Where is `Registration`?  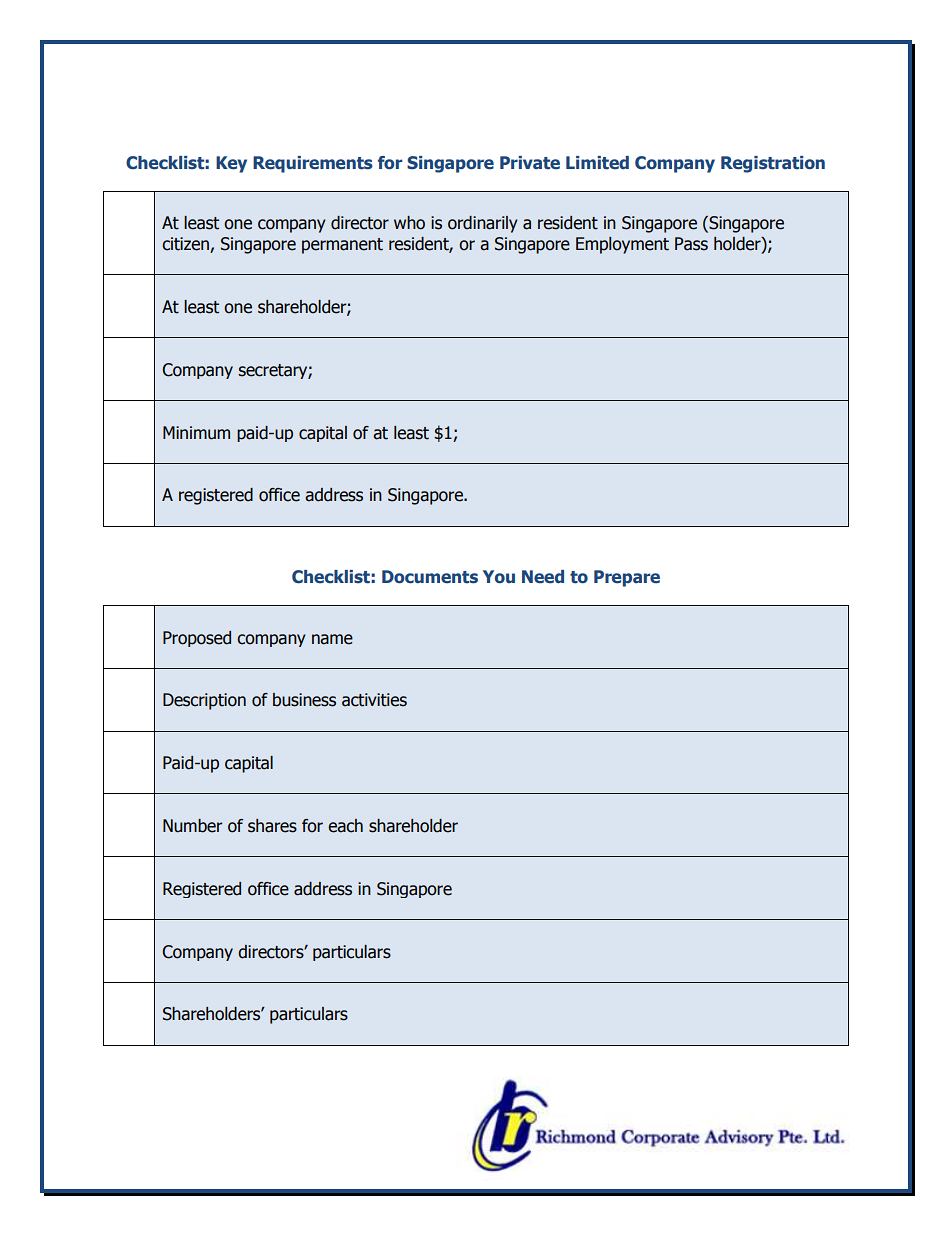
Registration is located at coordinates (773, 164).
